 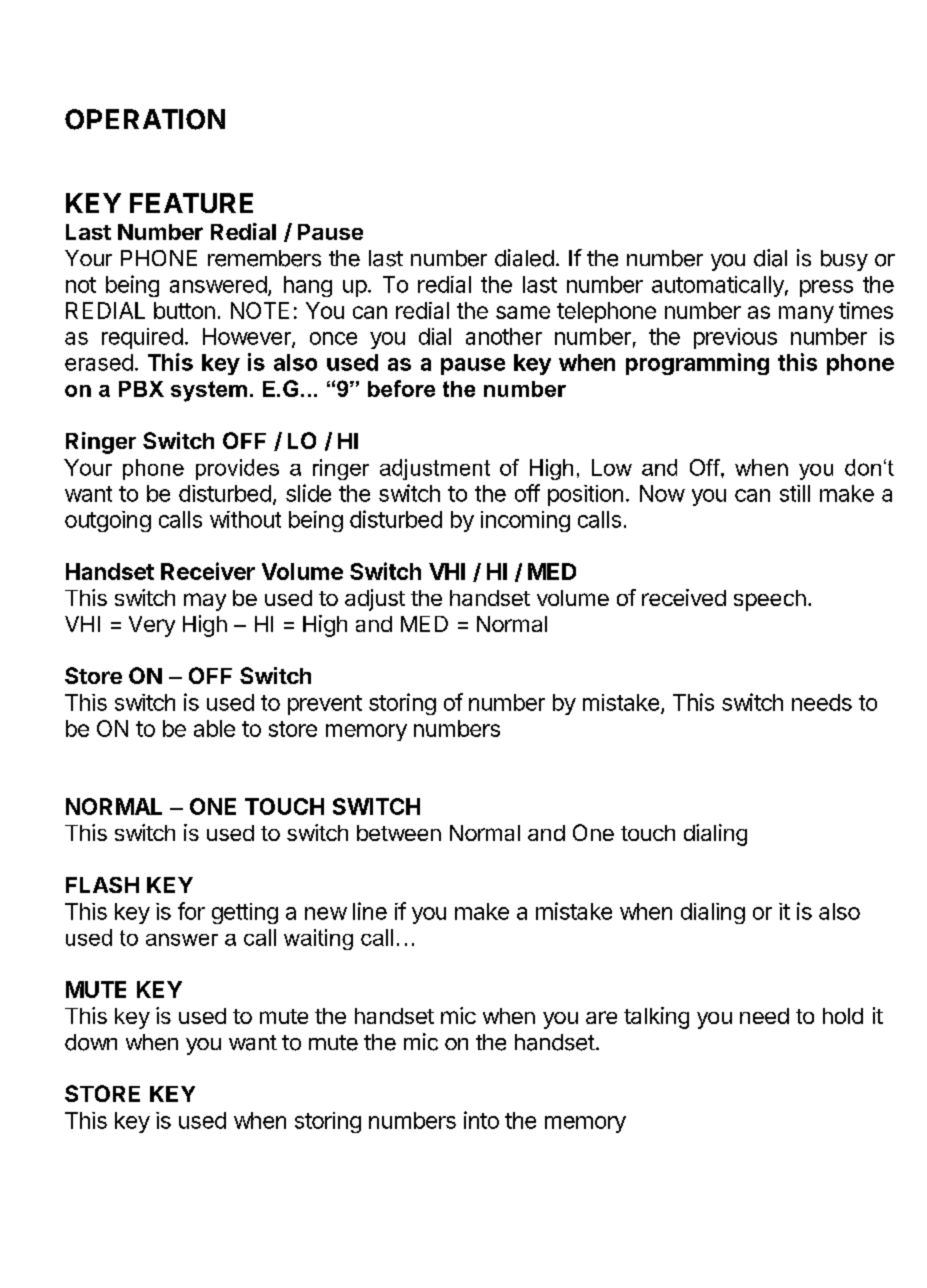 What do you see at coordinates (145, 119) in the page?
I see `OPERATION` at bounding box center [145, 119].
